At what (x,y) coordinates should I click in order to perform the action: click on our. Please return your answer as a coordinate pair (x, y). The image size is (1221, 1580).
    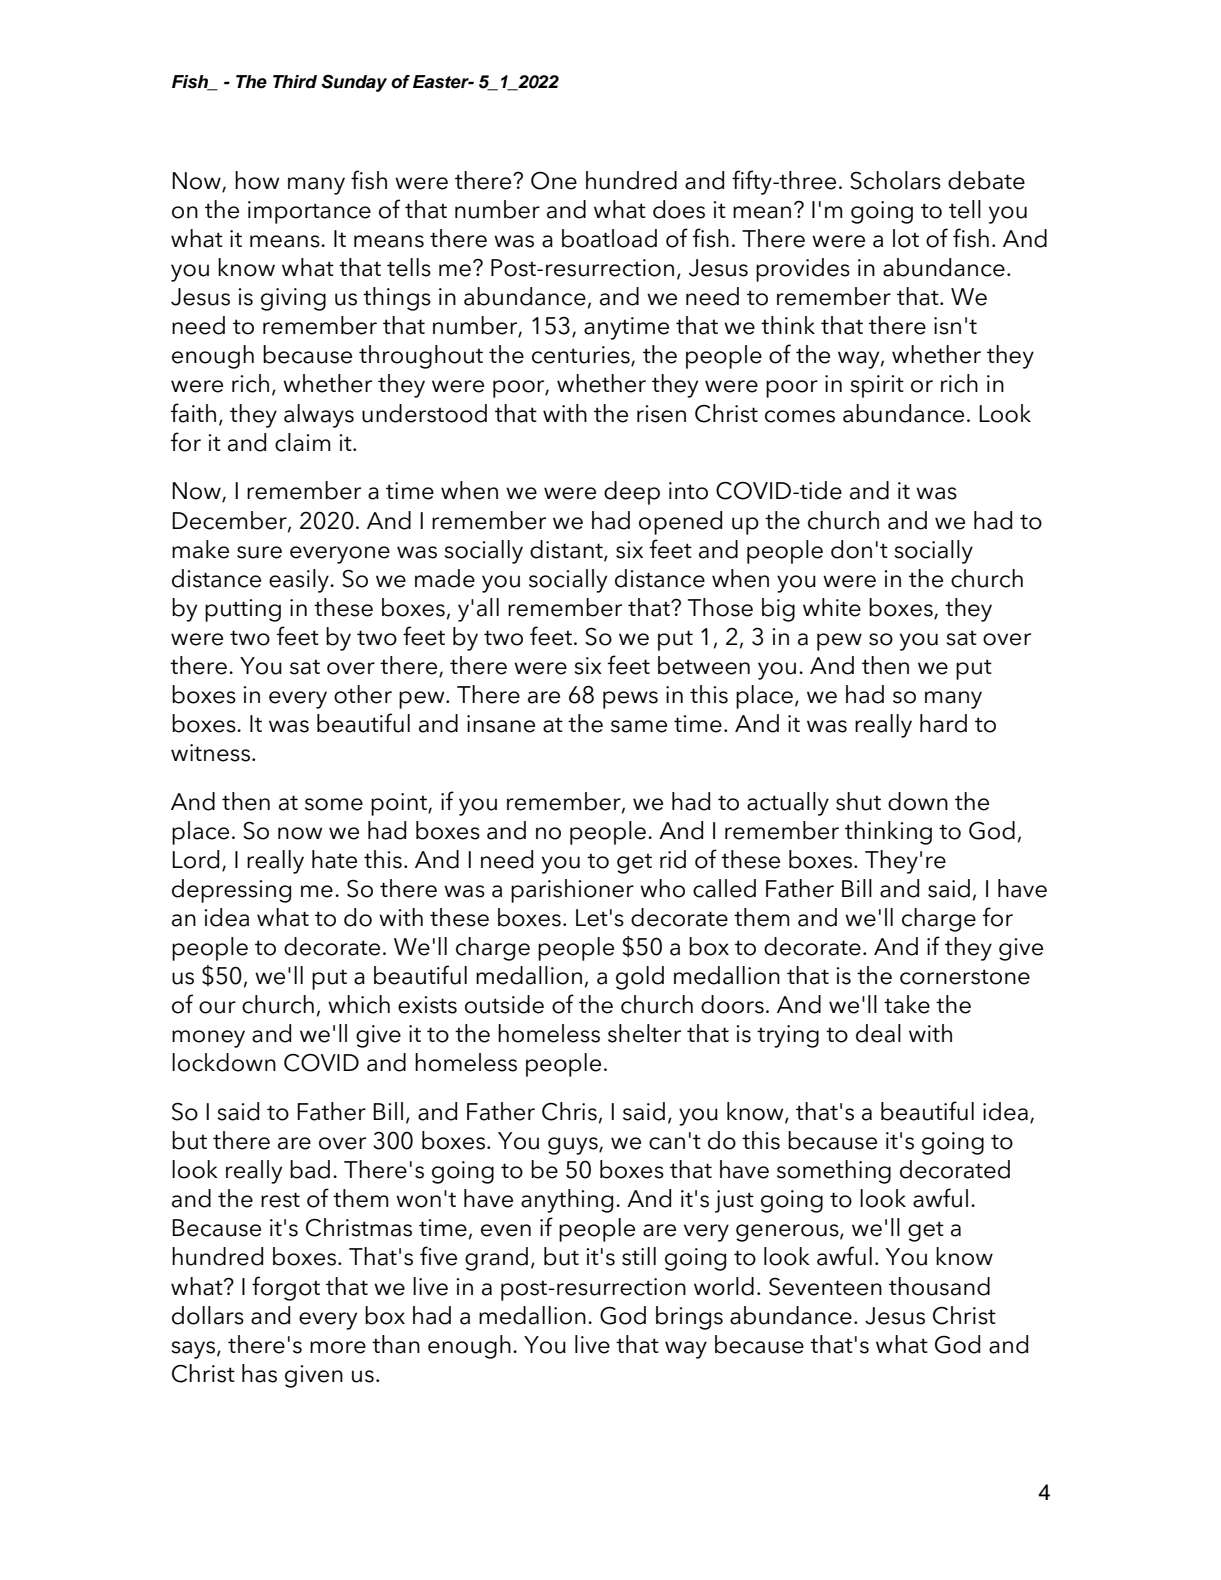
    Looking at the image, I should click on (217, 1007).
